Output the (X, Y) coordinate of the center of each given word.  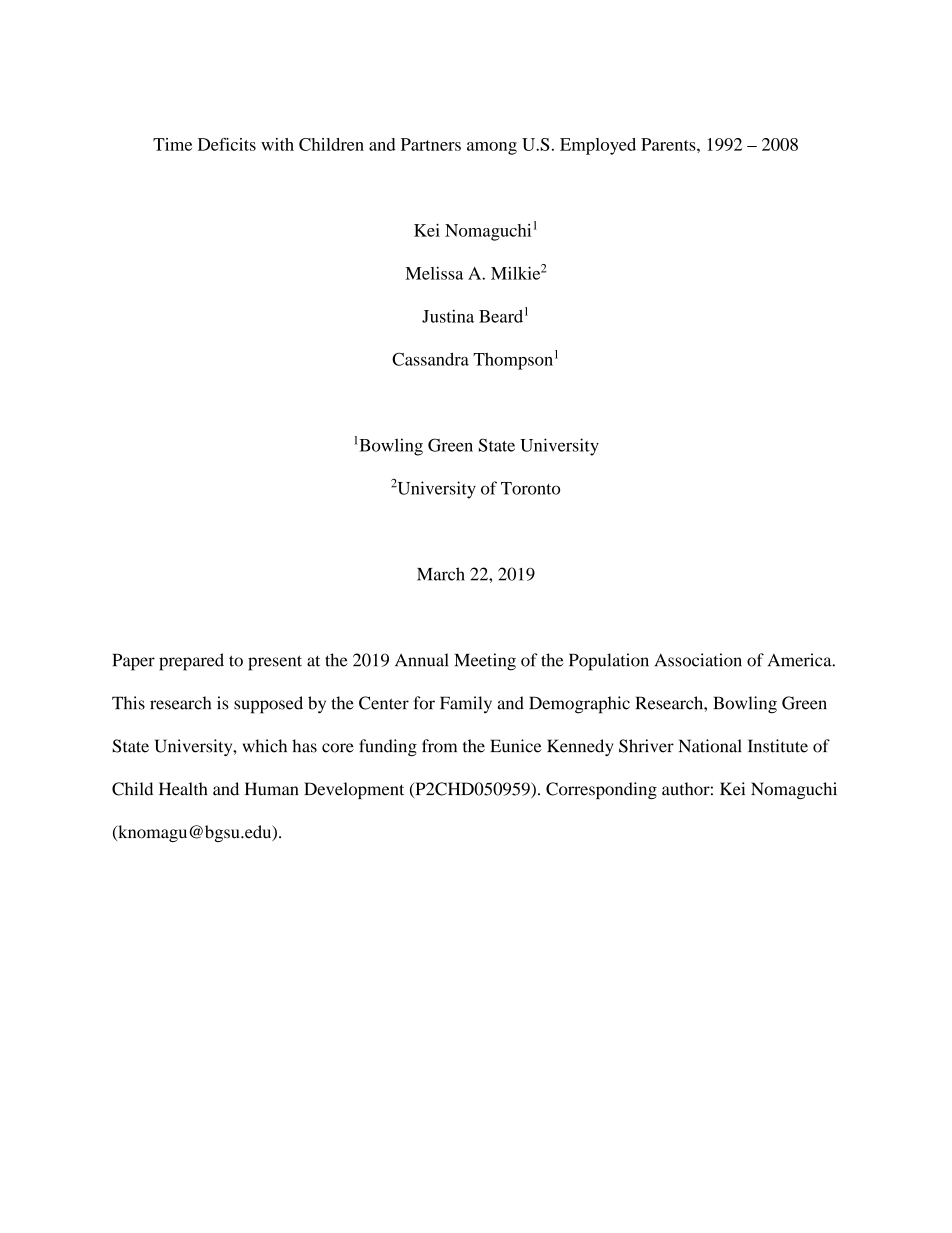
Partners (431, 144)
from (439, 746)
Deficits (227, 144)
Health (183, 789)
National (710, 746)
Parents (669, 144)
